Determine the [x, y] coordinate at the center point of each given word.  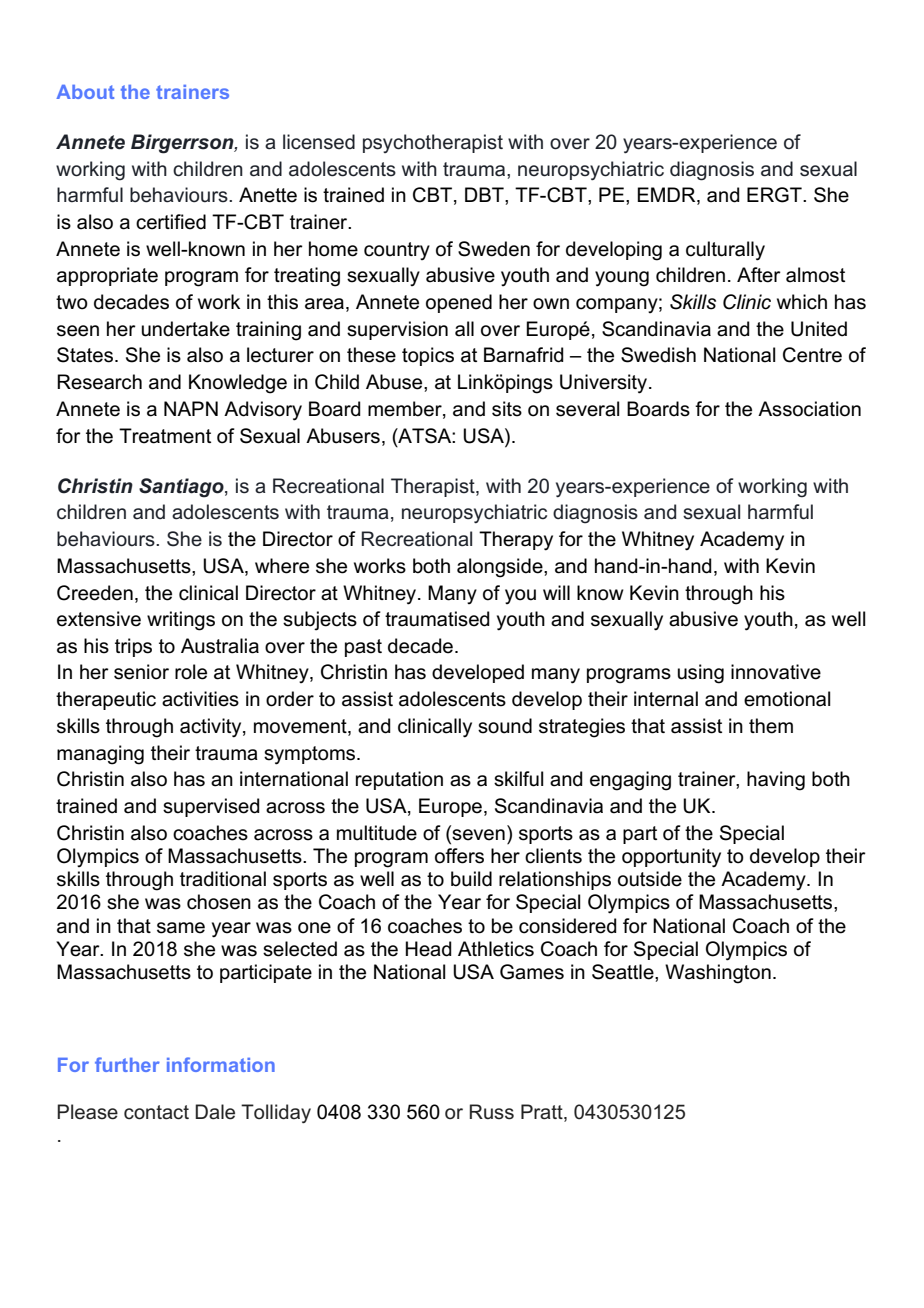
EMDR [667, 196]
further [127, 1064]
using [701, 674]
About [85, 92]
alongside [501, 568]
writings [181, 621]
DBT [485, 194]
